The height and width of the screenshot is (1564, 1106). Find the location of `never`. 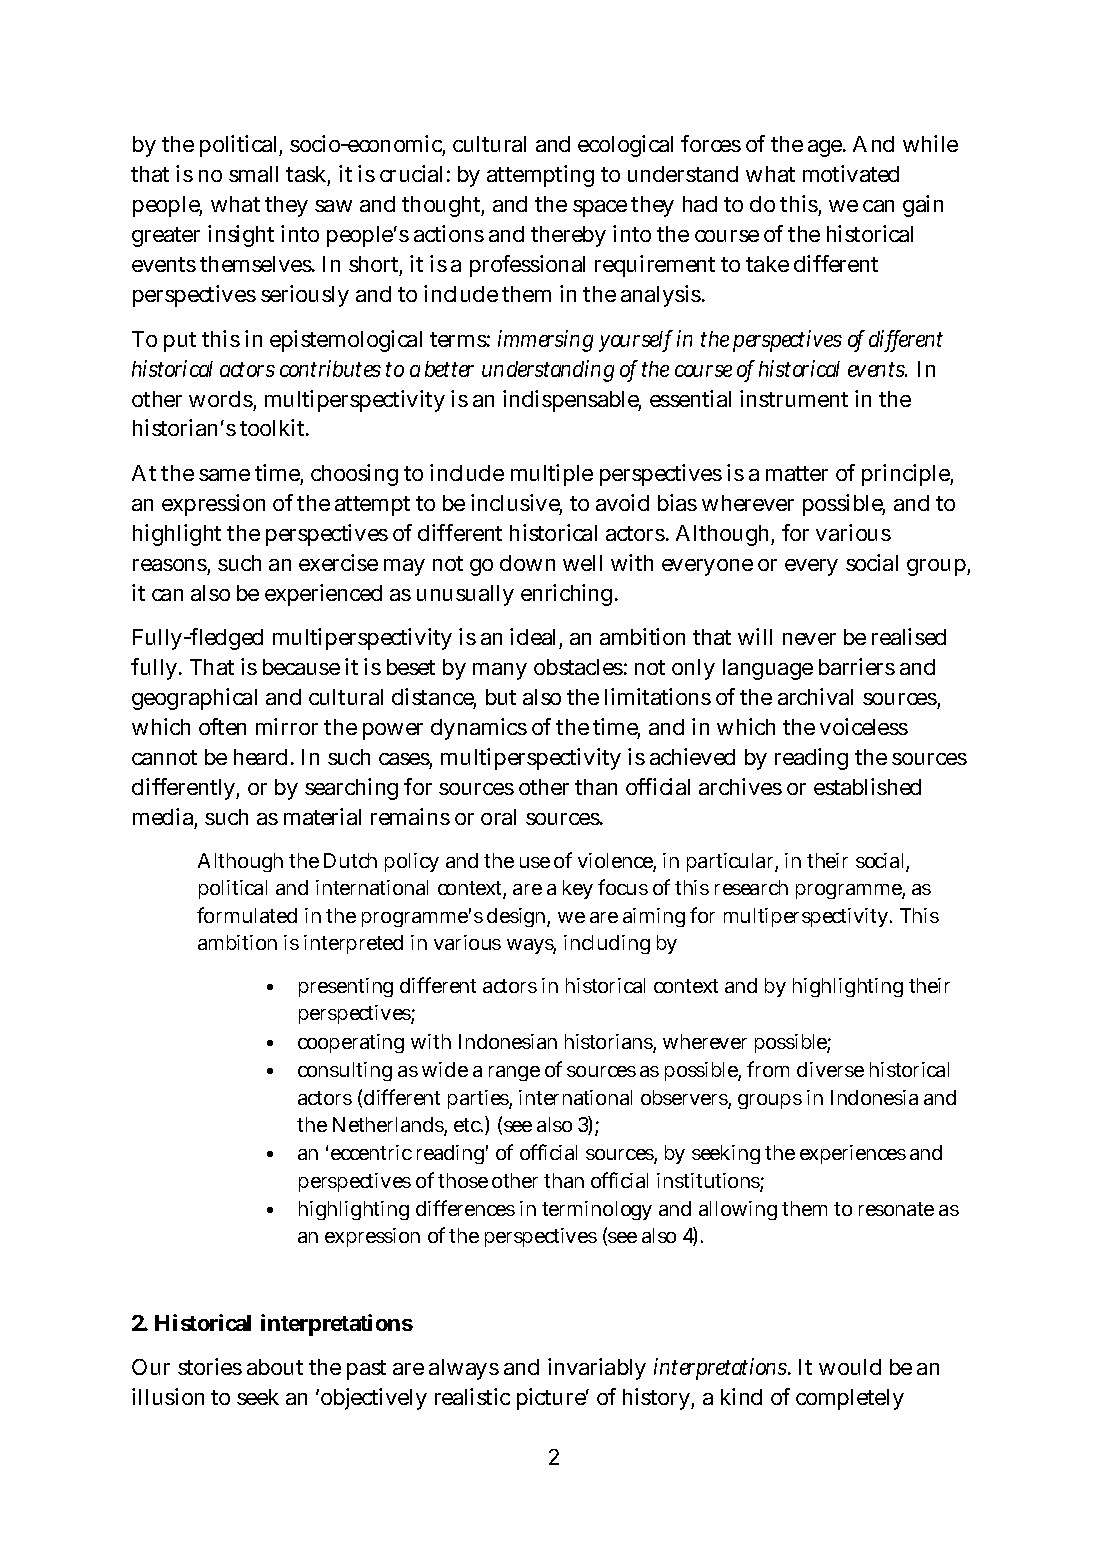

never is located at coordinates (809, 639).
